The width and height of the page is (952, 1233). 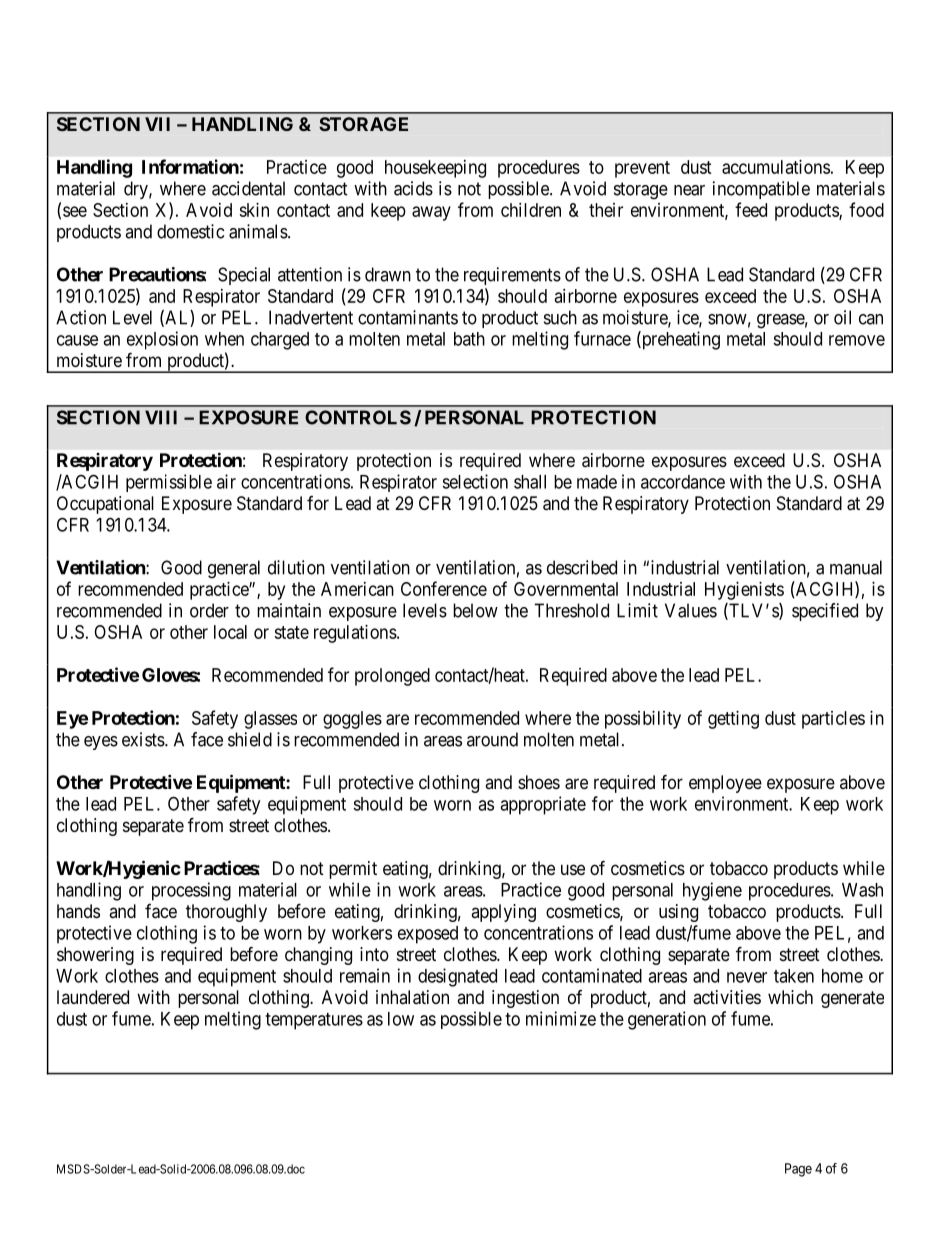 I want to click on exists, so click(x=144, y=739).
